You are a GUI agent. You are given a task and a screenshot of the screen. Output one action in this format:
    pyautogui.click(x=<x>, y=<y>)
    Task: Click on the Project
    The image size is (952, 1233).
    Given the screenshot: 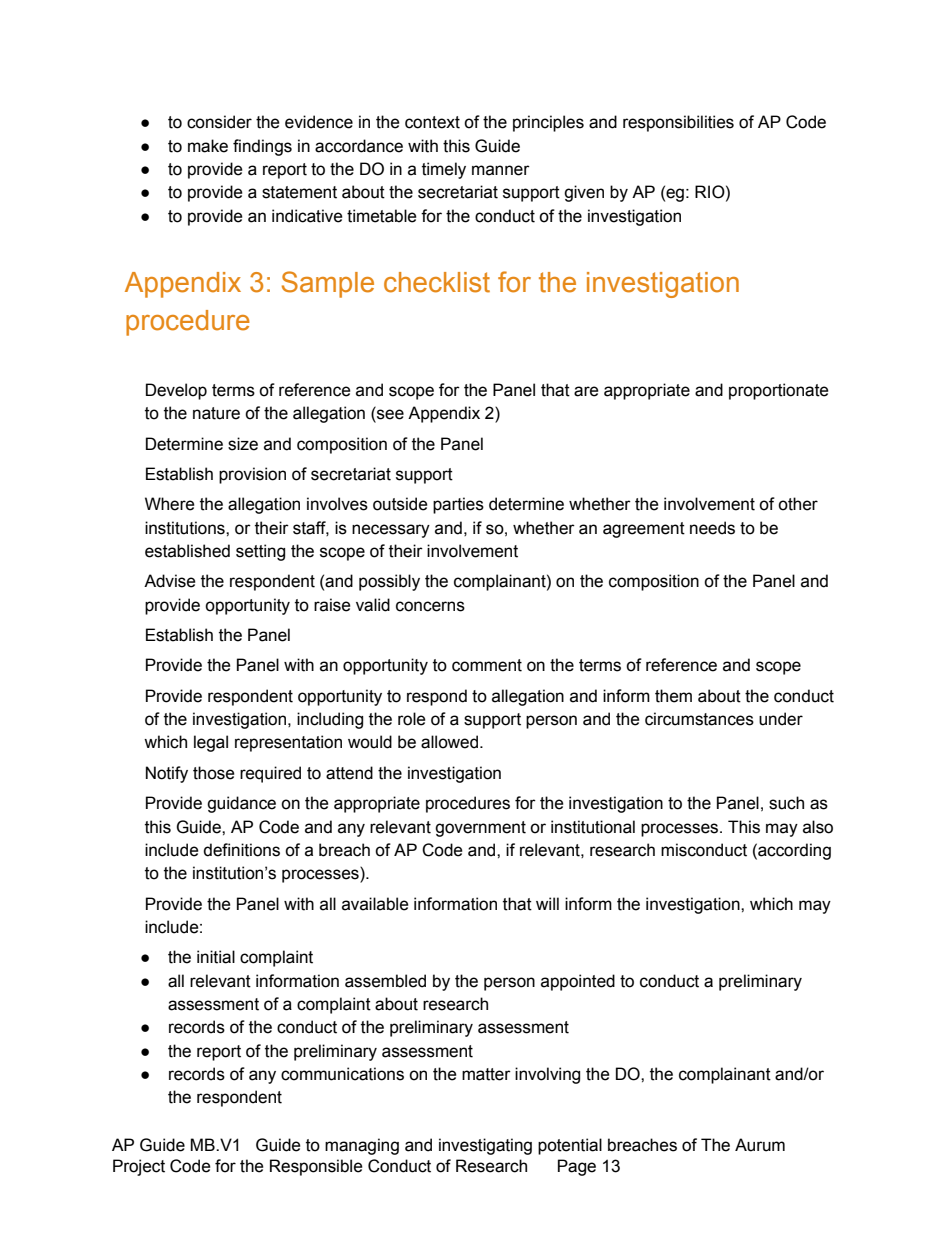 What is the action you would take?
    pyautogui.click(x=139, y=1167)
